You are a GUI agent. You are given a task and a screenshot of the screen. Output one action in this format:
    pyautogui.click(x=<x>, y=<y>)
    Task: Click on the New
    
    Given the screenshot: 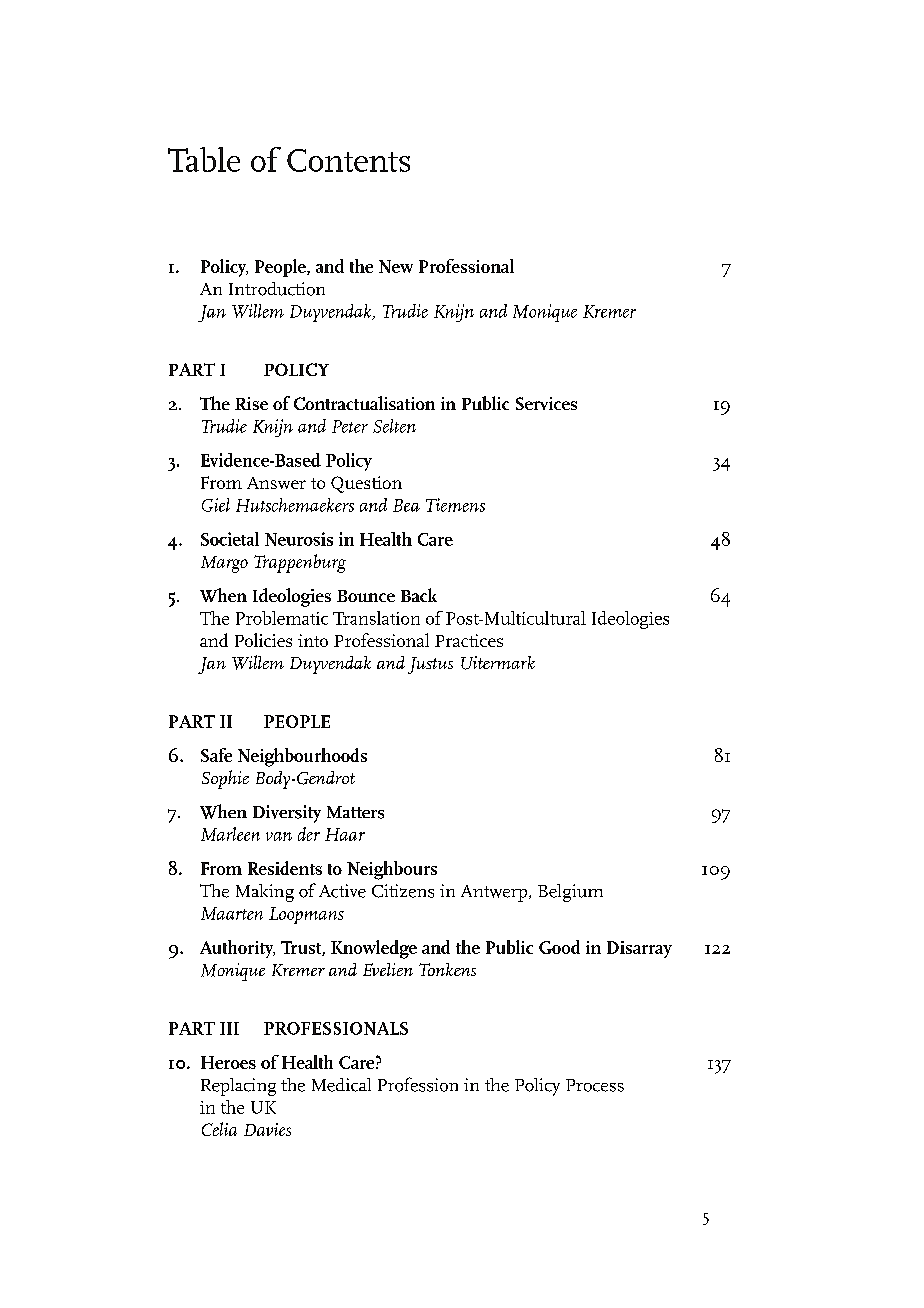 What is the action you would take?
    pyautogui.click(x=396, y=266)
